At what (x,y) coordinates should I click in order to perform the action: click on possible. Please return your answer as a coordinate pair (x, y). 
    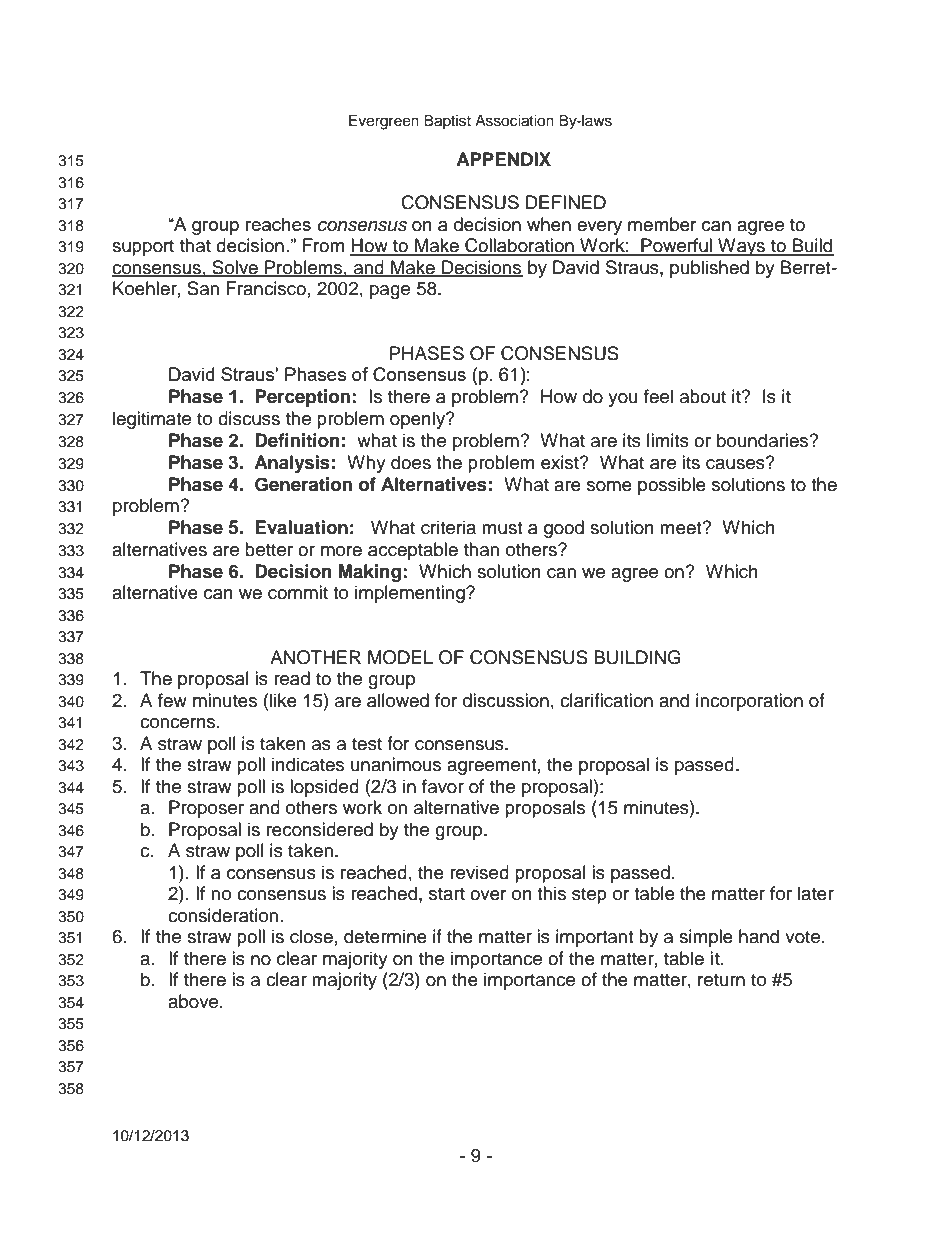
    Looking at the image, I should click on (672, 486).
